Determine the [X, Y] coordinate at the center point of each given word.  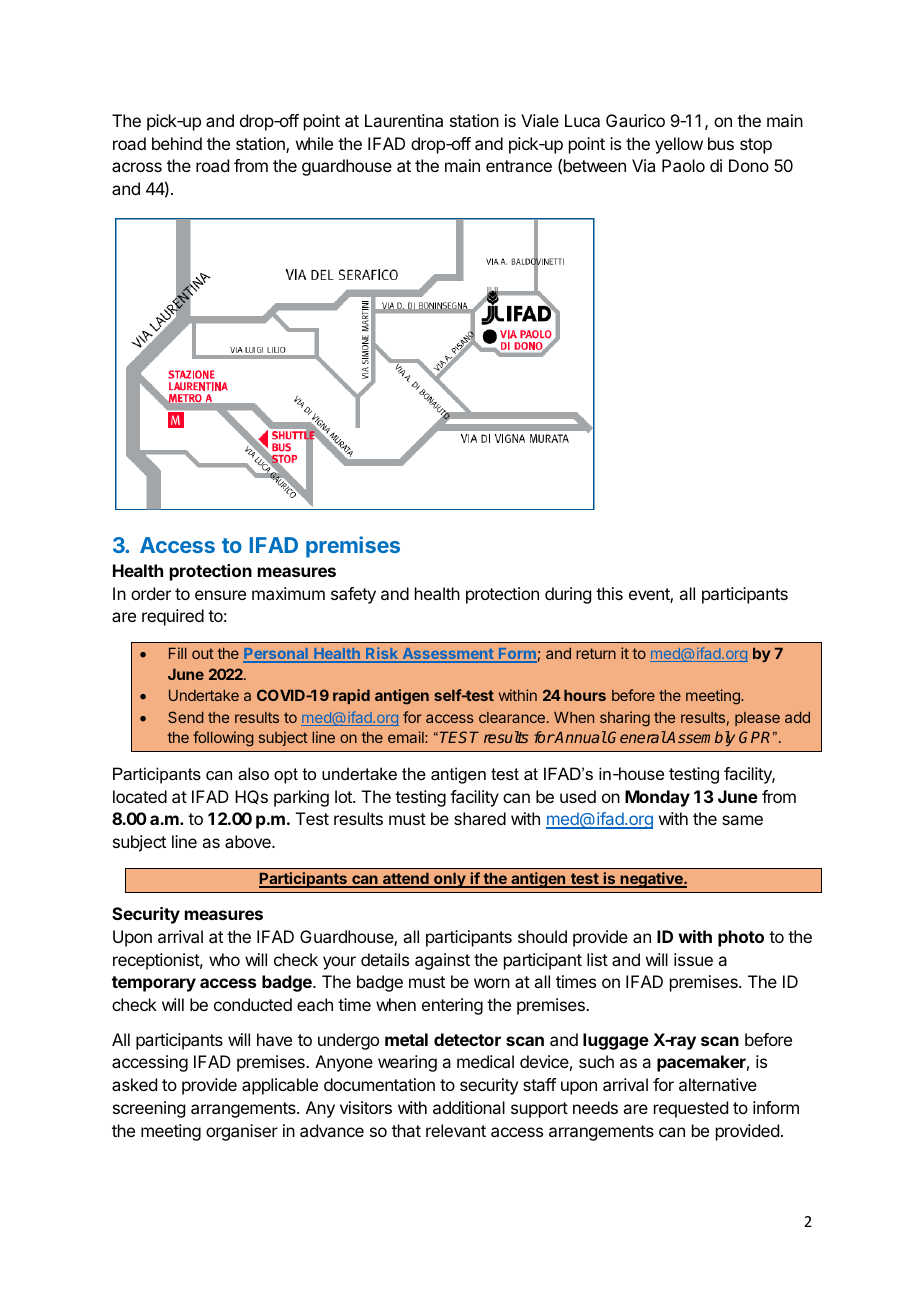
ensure [220, 595]
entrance [519, 166]
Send [186, 717]
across [137, 167]
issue [693, 959]
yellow [679, 145]
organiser [242, 1132]
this [609, 593]
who [224, 959]
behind [177, 143]
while [314, 143]
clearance [512, 717]
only [450, 880]
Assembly [700, 738]
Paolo [683, 165]
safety [353, 595]
